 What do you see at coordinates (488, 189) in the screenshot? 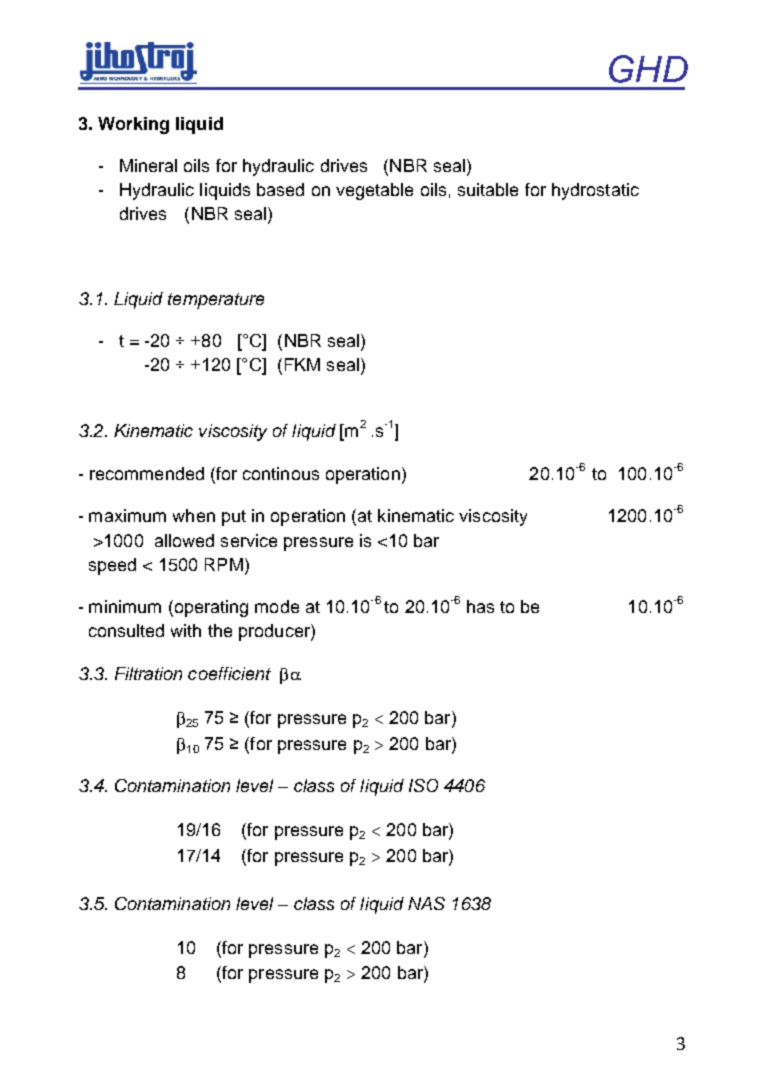
I see `suitable` at bounding box center [488, 189].
